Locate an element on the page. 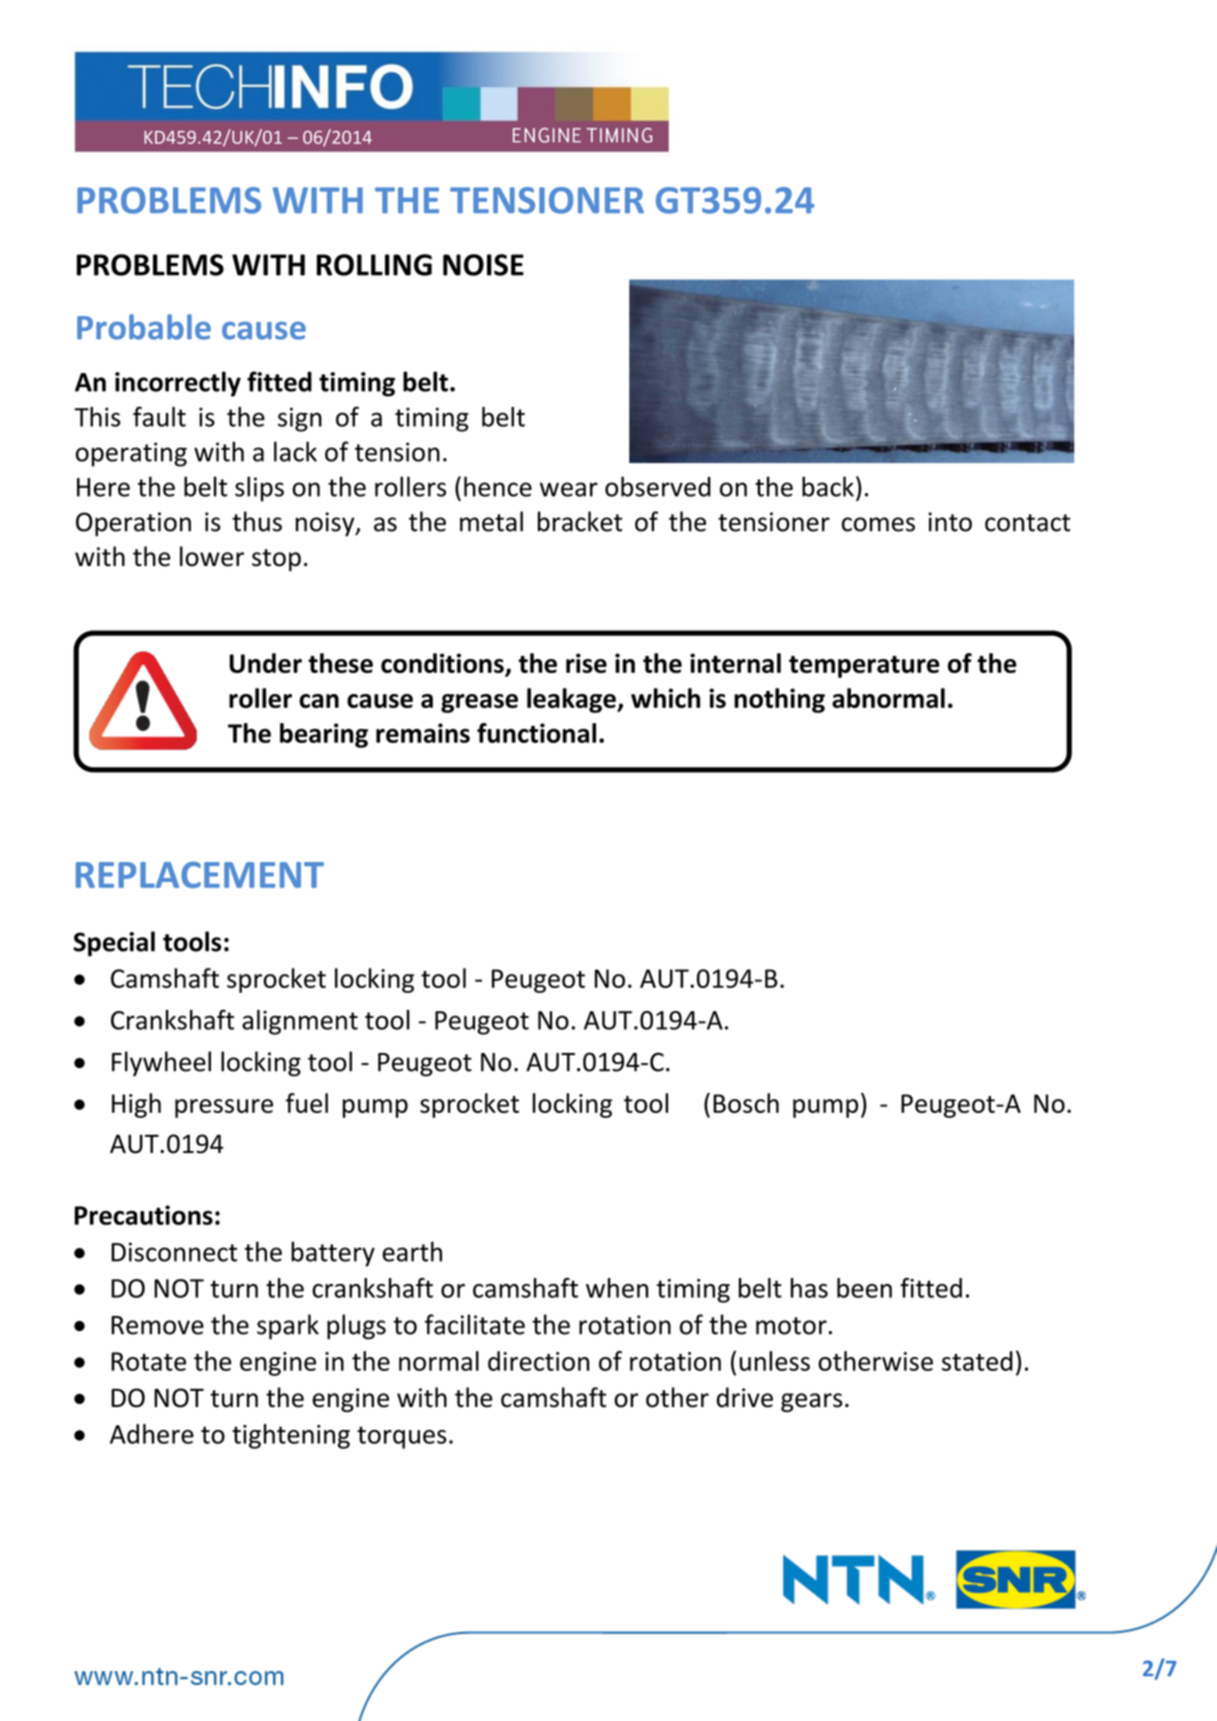 The height and width of the page is (1721, 1217). temperature is located at coordinates (864, 667).
